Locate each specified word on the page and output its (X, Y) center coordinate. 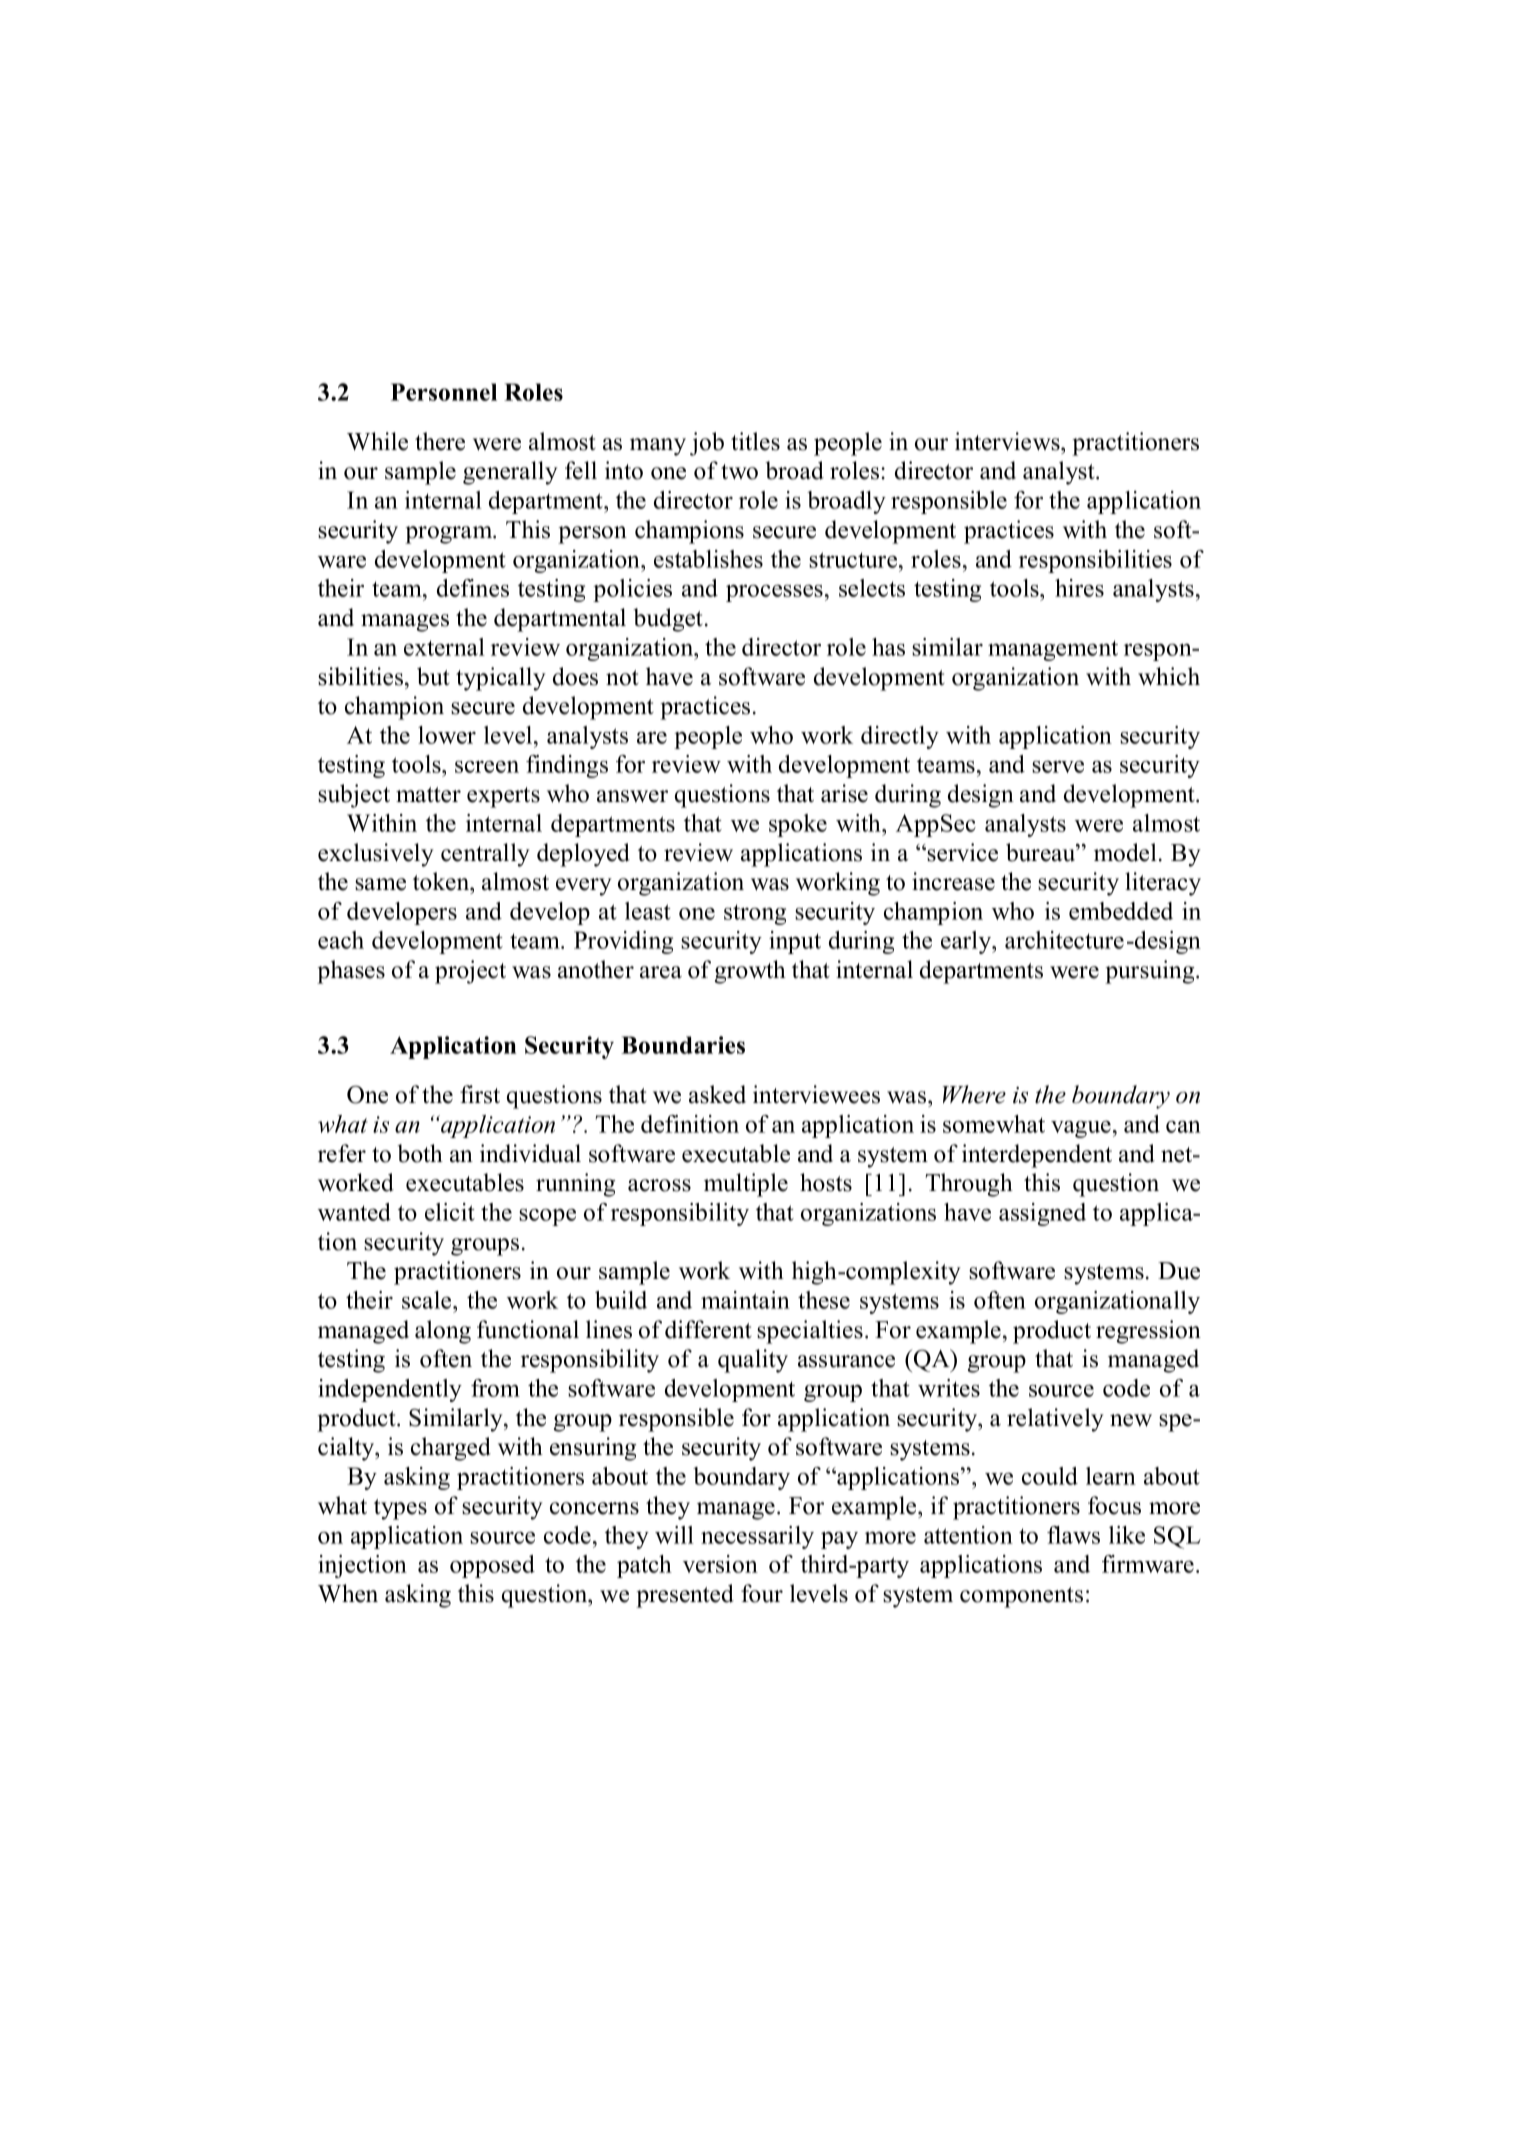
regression (1148, 1332)
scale (428, 1300)
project (470, 972)
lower (447, 735)
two (739, 472)
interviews (1008, 441)
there (440, 441)
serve (1058, 766)
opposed (492, 1566)
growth (750, 972)
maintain (745, 1300)
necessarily (757, 1537)
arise (844, 793)
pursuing (1151, 972)
